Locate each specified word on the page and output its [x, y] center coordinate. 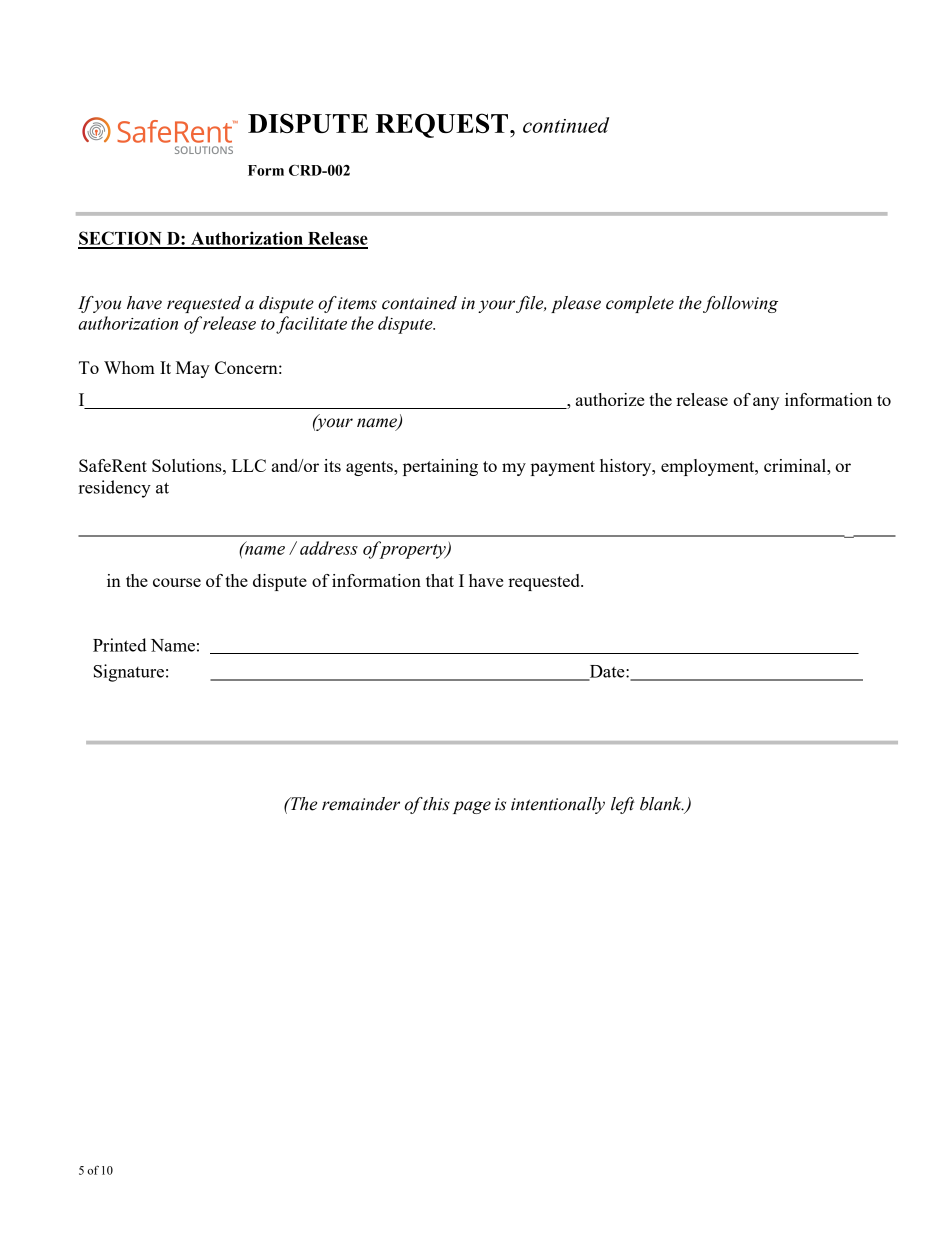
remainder [361, 804]
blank [662, 804]
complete [640, 304]
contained [419, 303]
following [740, 304]
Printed [120, 645]
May [193, 369]
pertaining [440, 467]
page [472, 807]
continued [566, 125]
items [357, 303]
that [440, 580]
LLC [249, 465]
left [623, 805]
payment [563, 468]
